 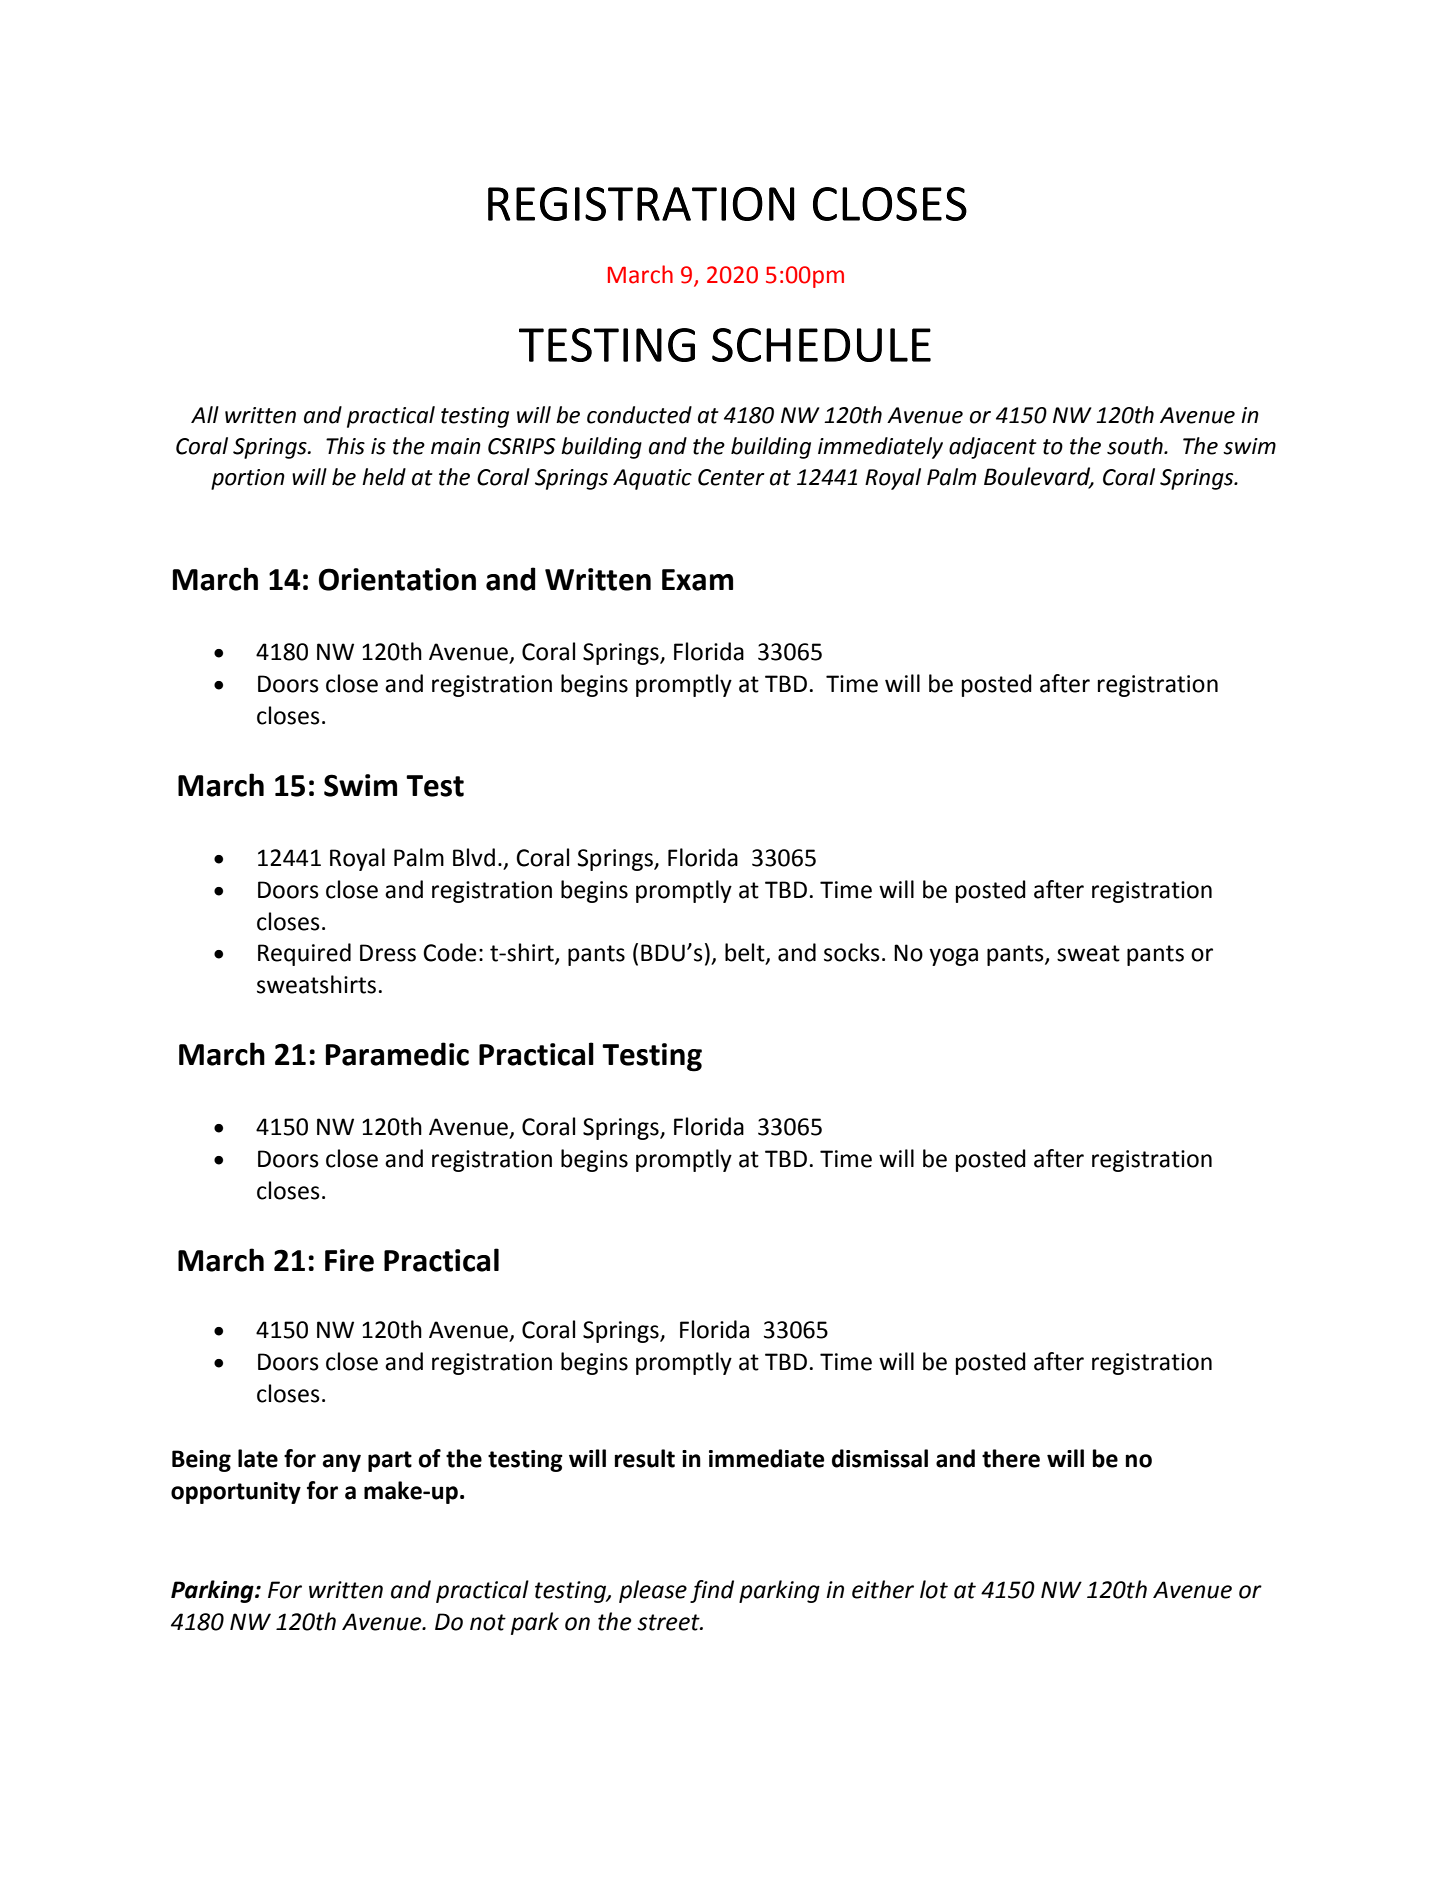 I want to click on This, so click(x=345, y=446).
